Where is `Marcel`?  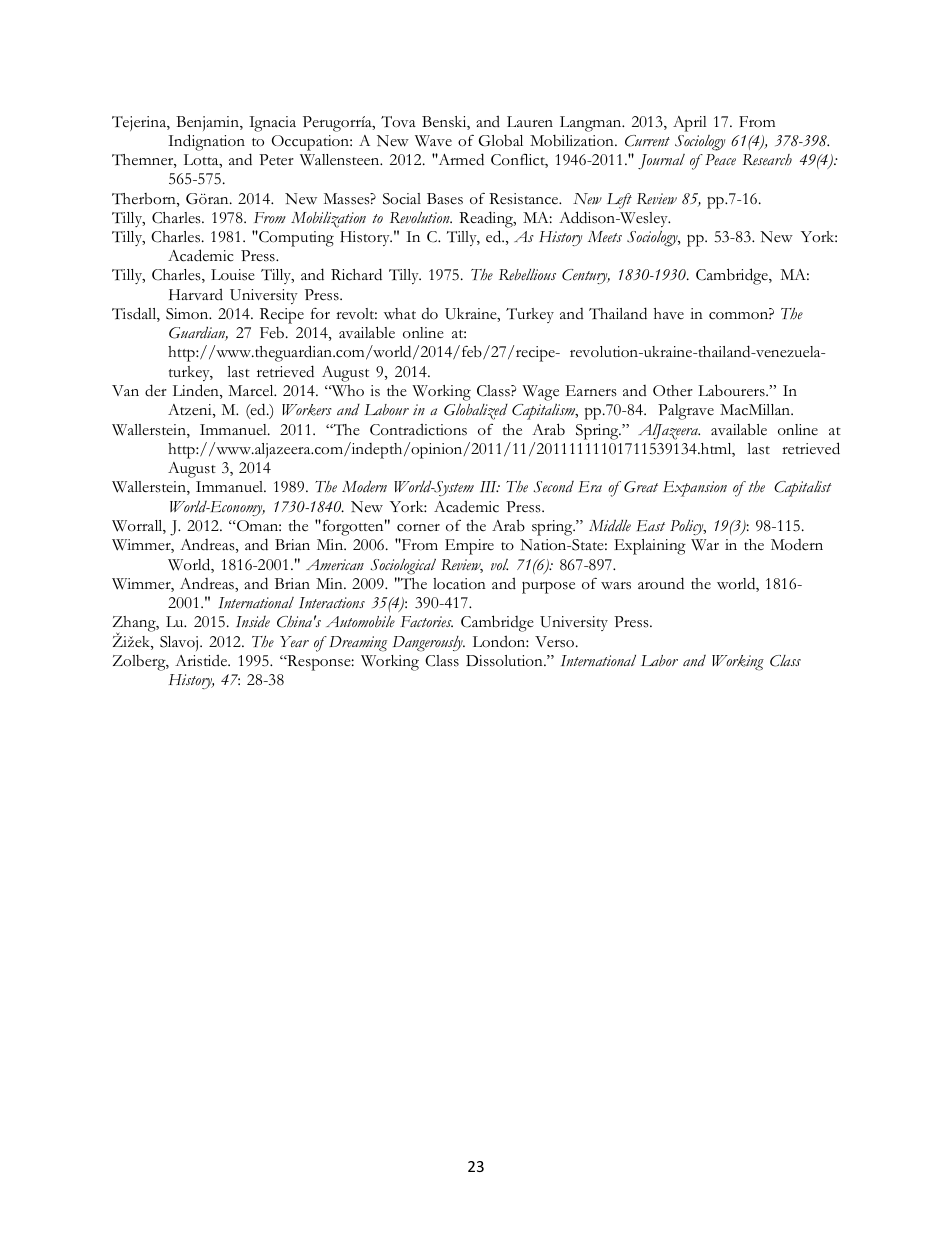 Marcel is located at coordinates (252, 391).
